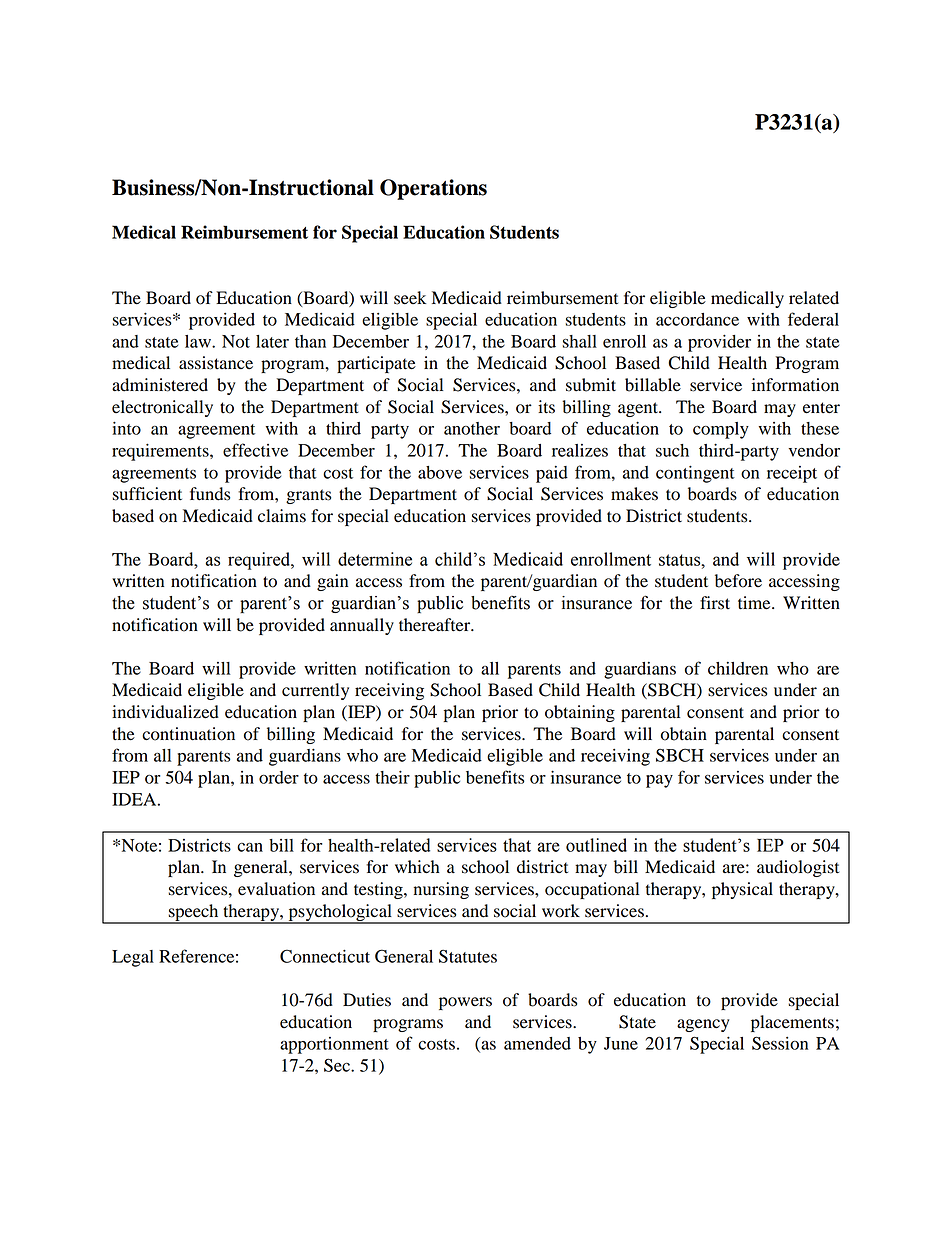 The image size is (952, 1233). I want to click on Operations, so click(433, 189).
